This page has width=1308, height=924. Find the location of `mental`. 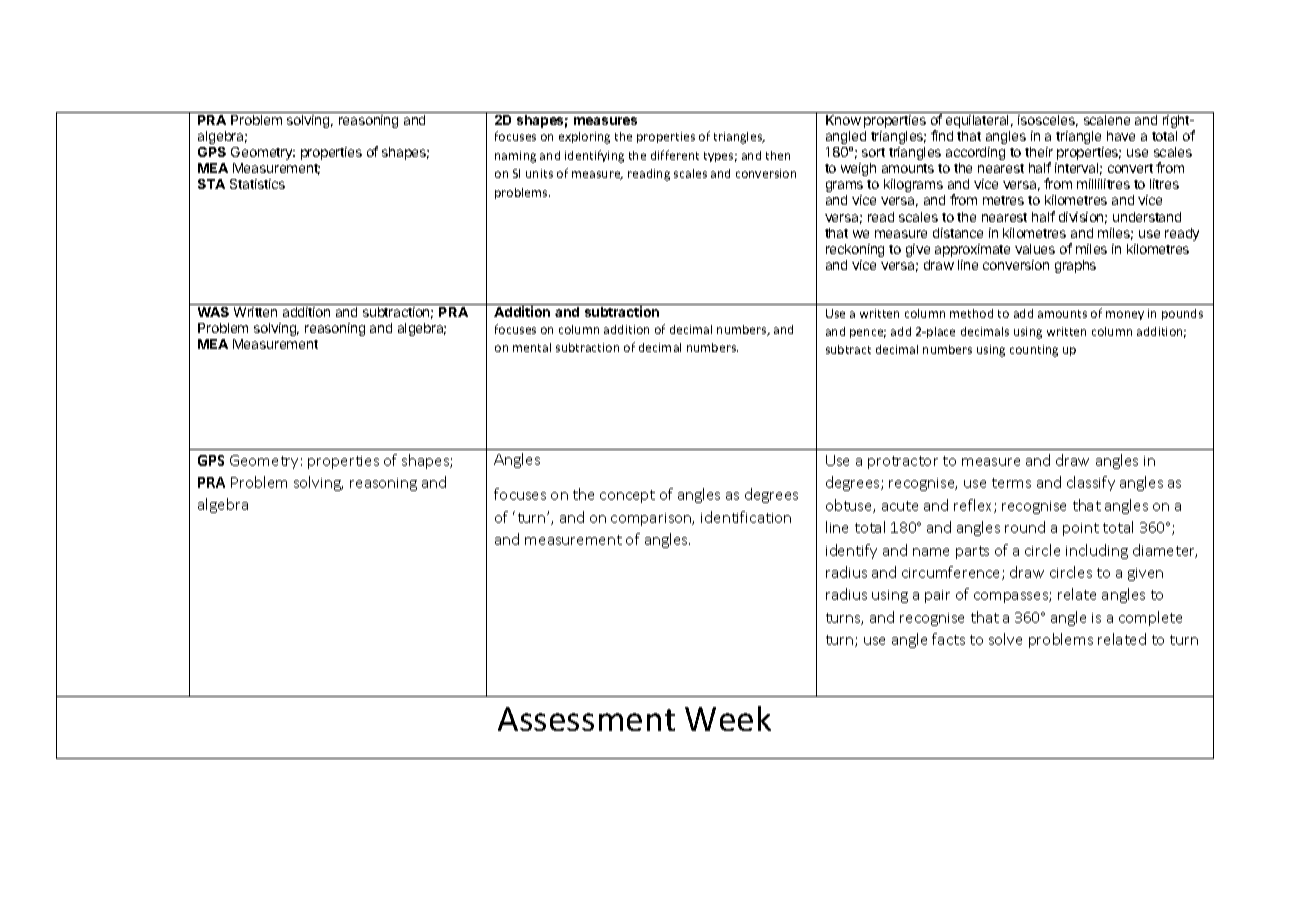

mental is located at coordinates (532, 347).
